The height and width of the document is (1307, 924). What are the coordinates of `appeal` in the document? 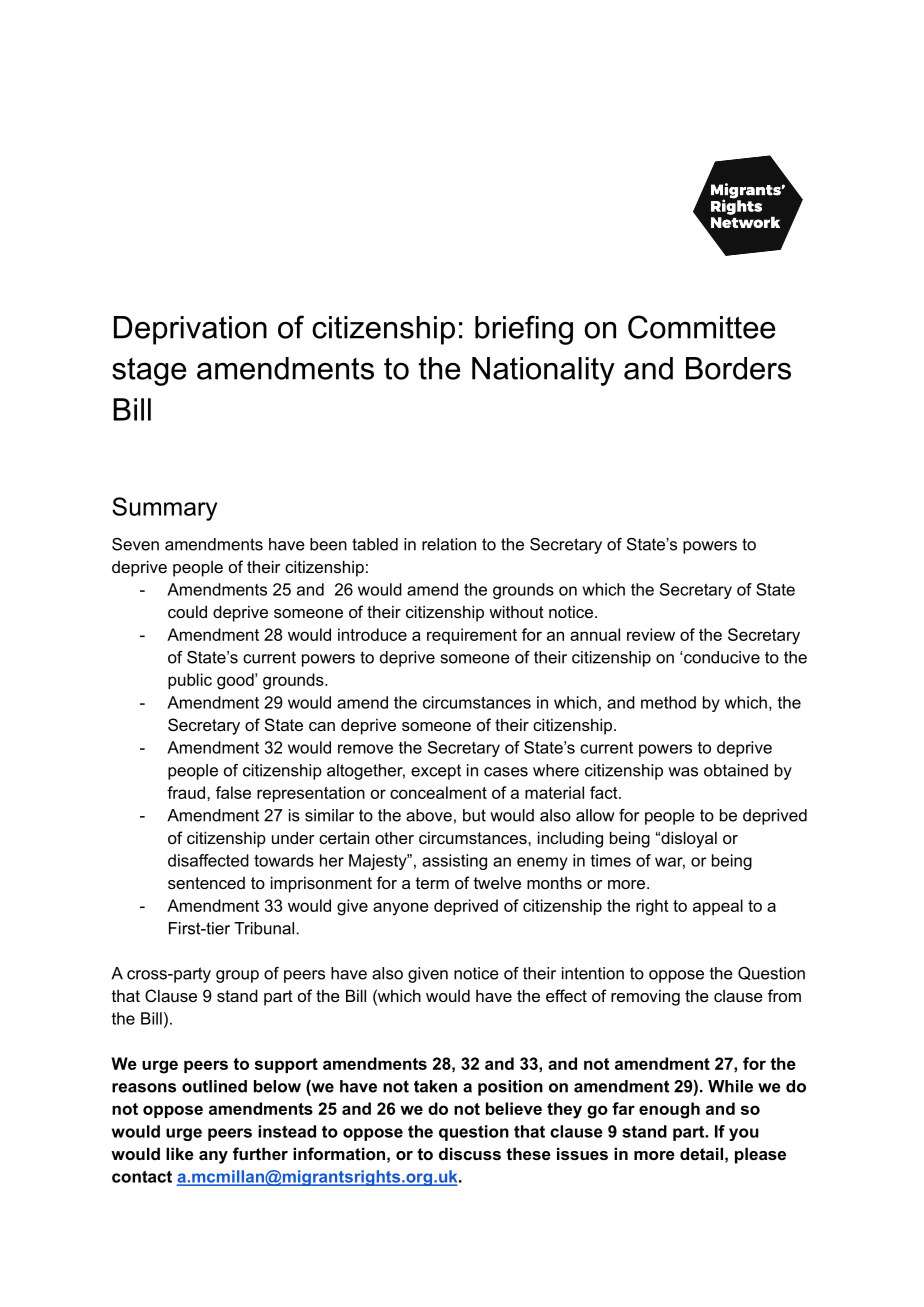 It's located at (718, 907).
